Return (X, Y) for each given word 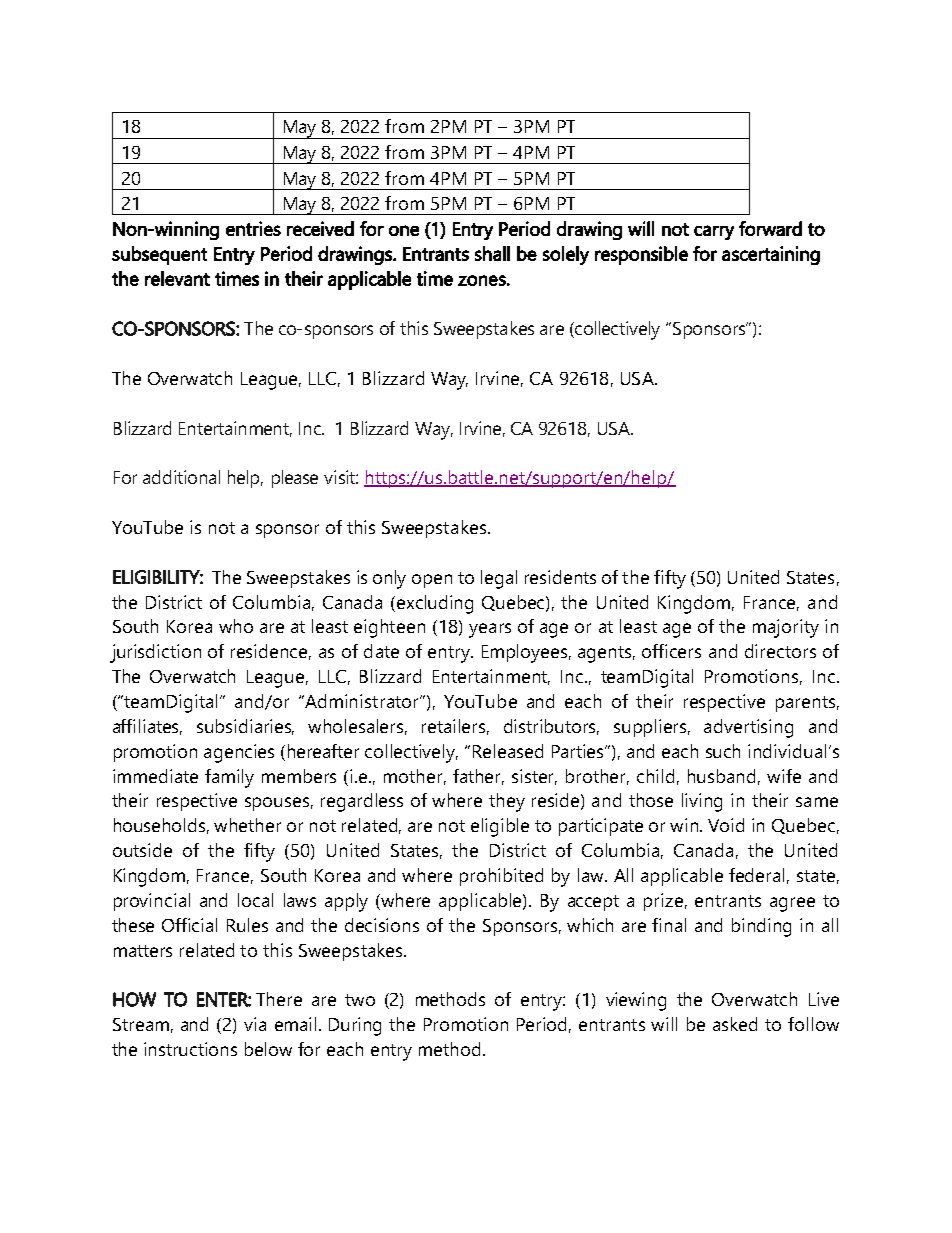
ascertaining (771, 255)
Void (726, 825)
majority (786, 628)
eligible (500, 827)
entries (253, 228)
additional (181, 477)
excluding (435, 604)
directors (780, 651)
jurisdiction (155, 653)
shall (492, 253)
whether (247, 825)
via (255, 1024)
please (295, 479)
